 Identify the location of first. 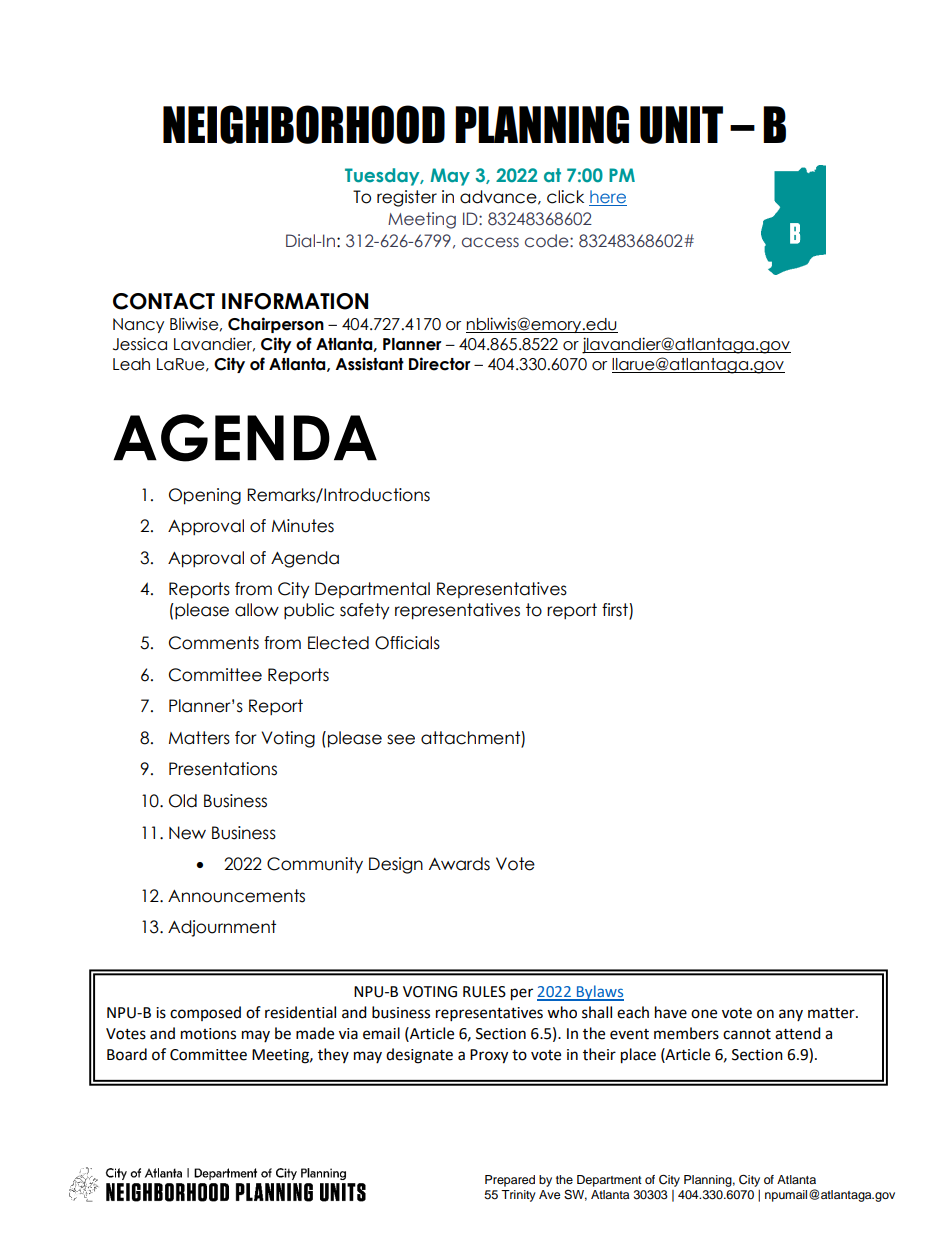
(616, 611).
